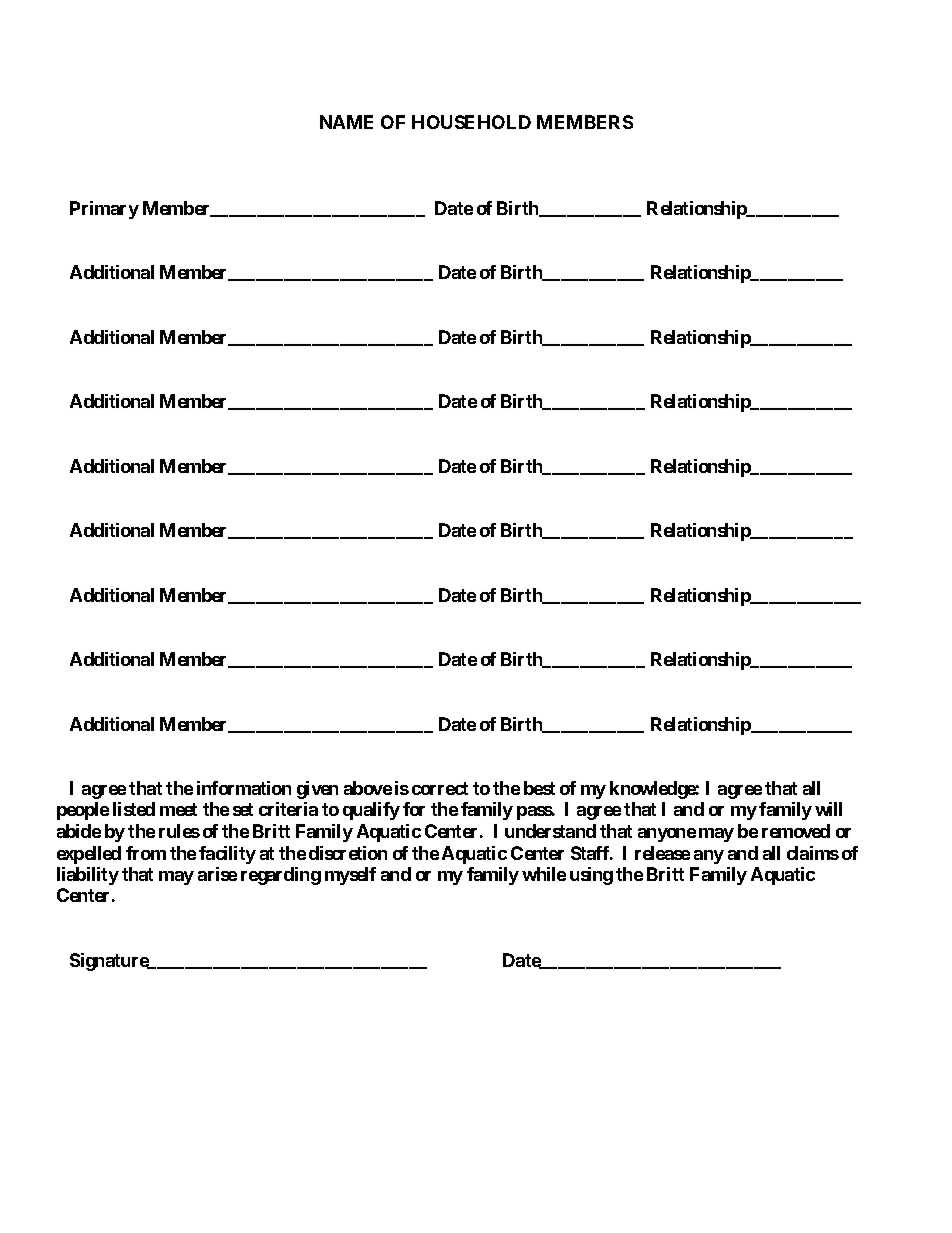  What do you see at coordinates (796, 831) in the screenshot?
I see `removed` at bounding box center [796, 831].
